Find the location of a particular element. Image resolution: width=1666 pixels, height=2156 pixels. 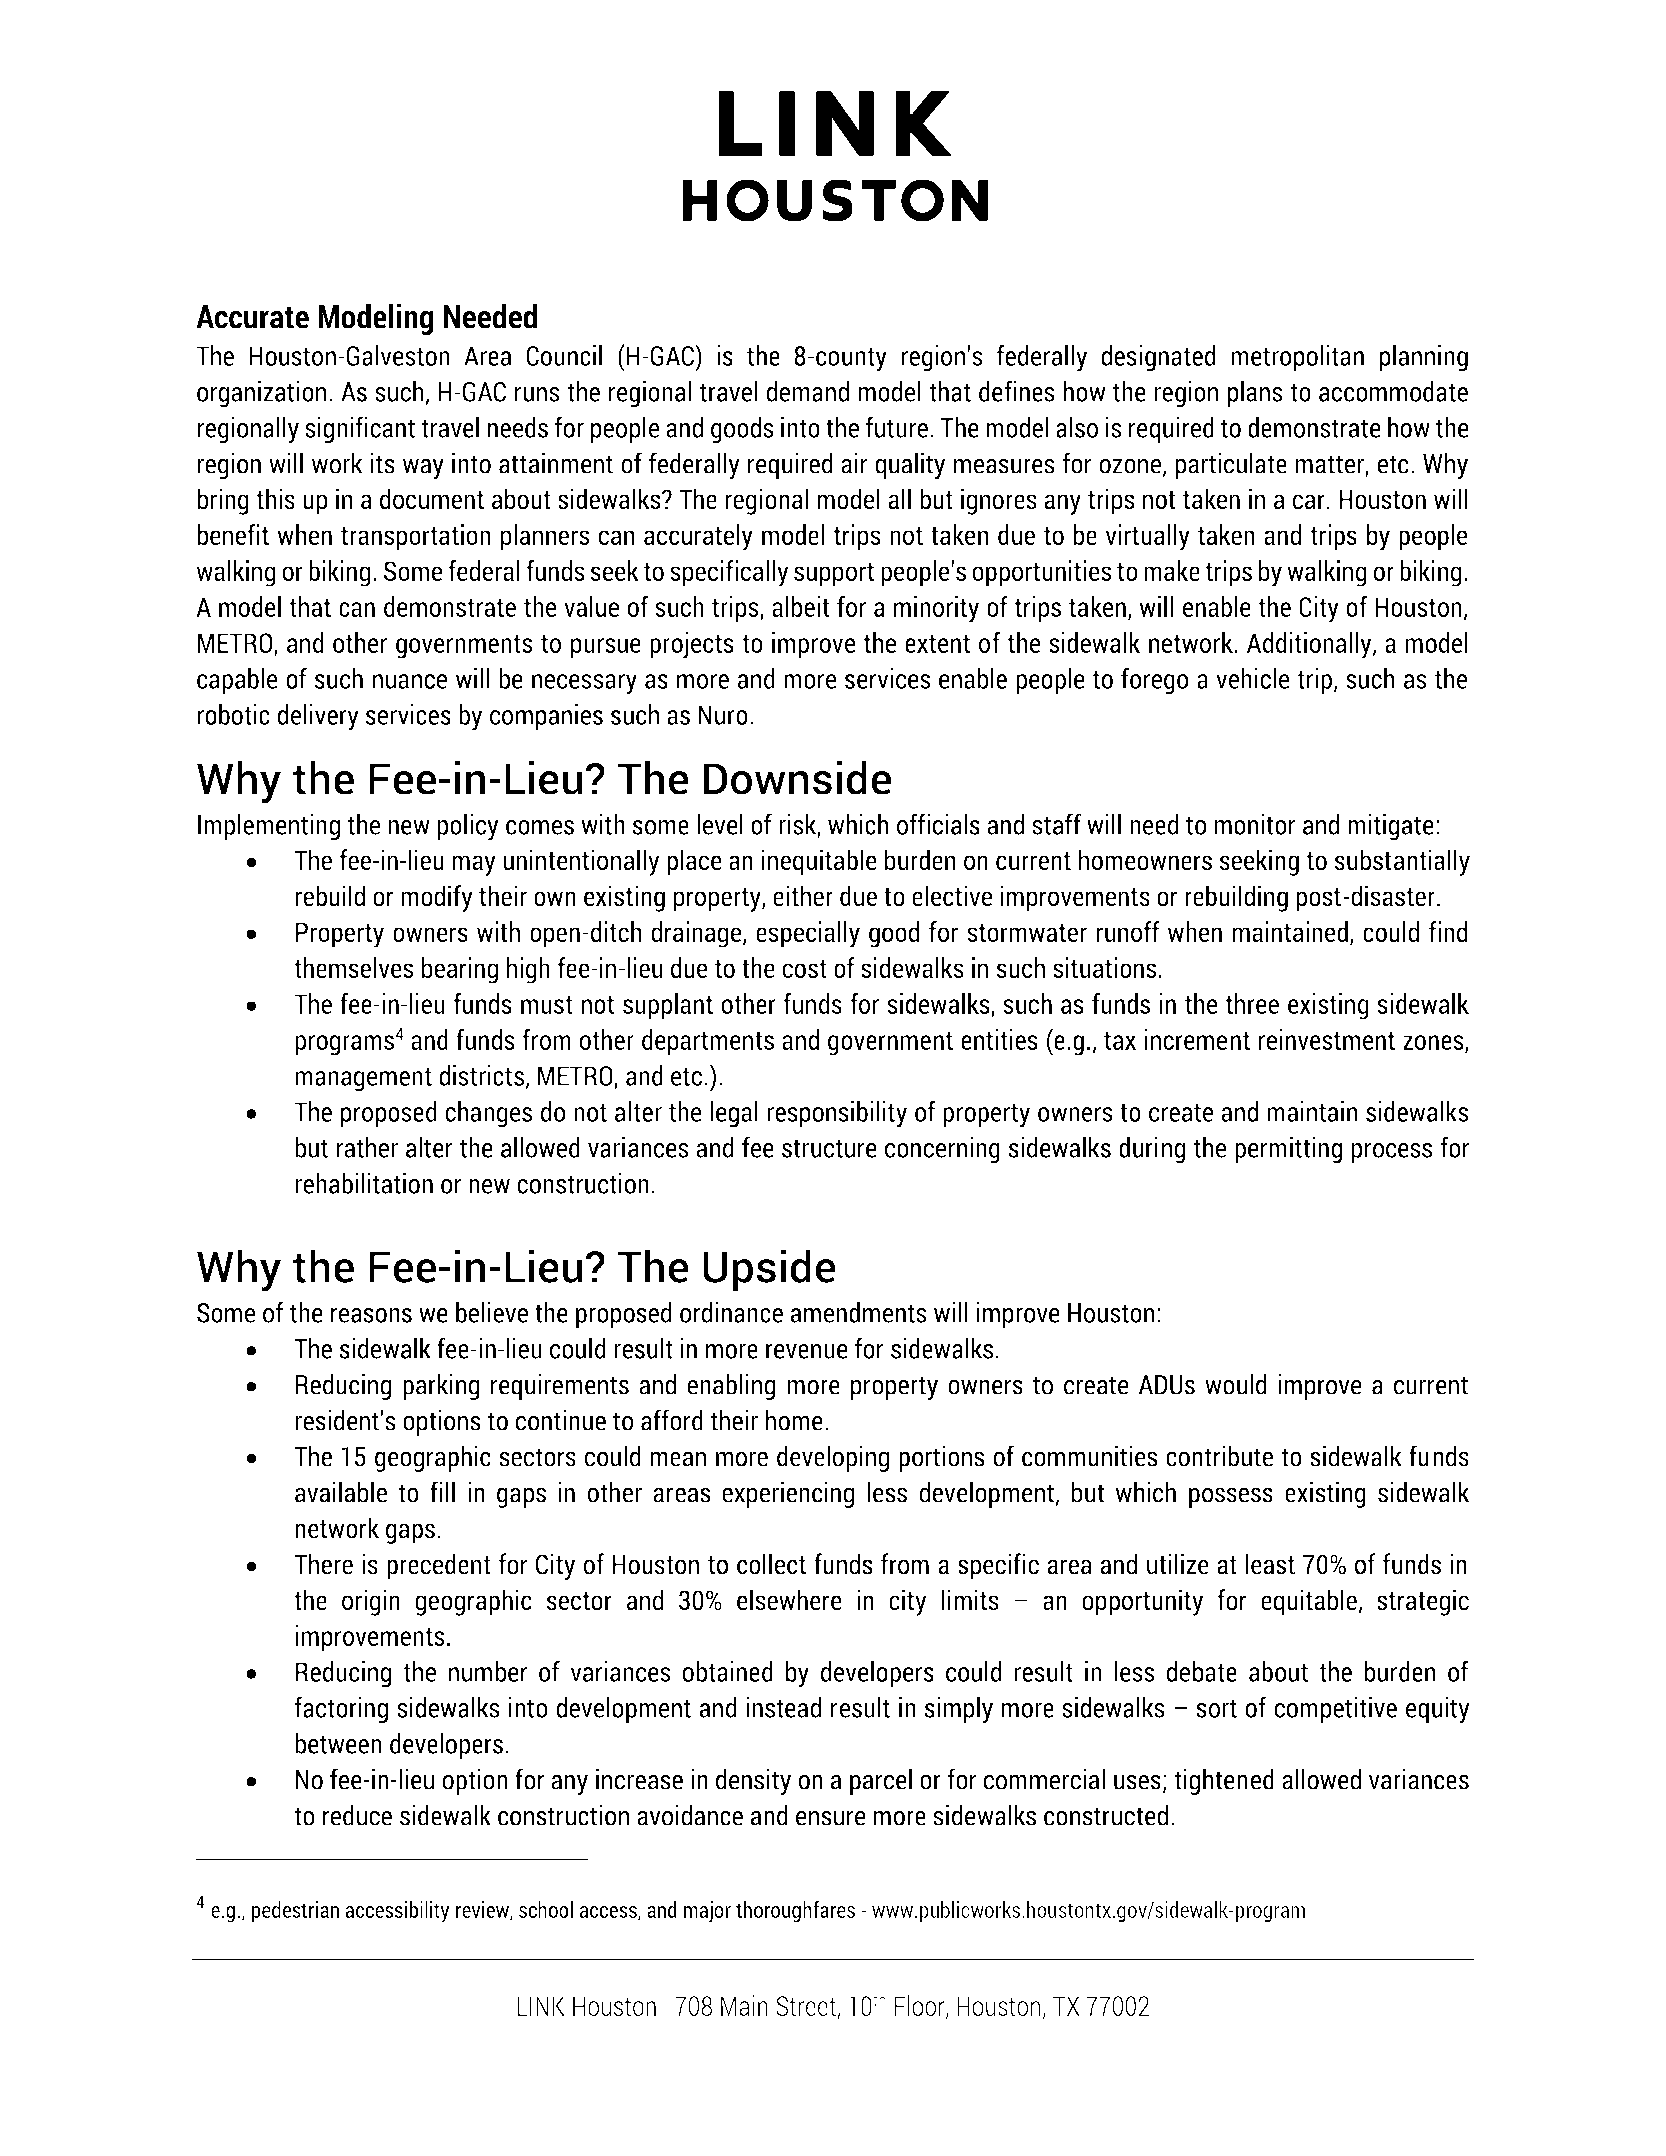

especially is located at coordinates (808, 934).
